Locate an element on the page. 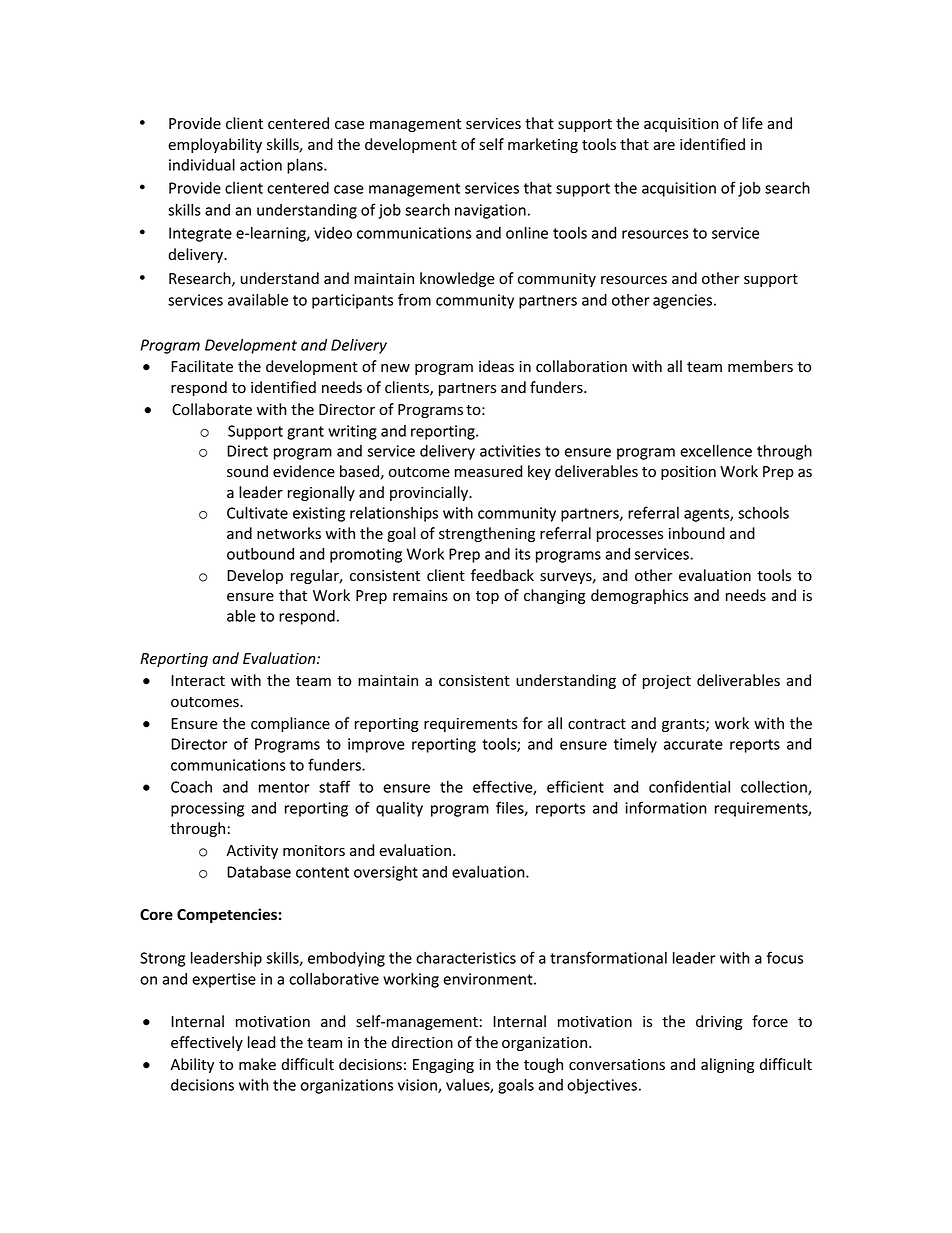  Facilitate is located at coordinates (202, 366).
